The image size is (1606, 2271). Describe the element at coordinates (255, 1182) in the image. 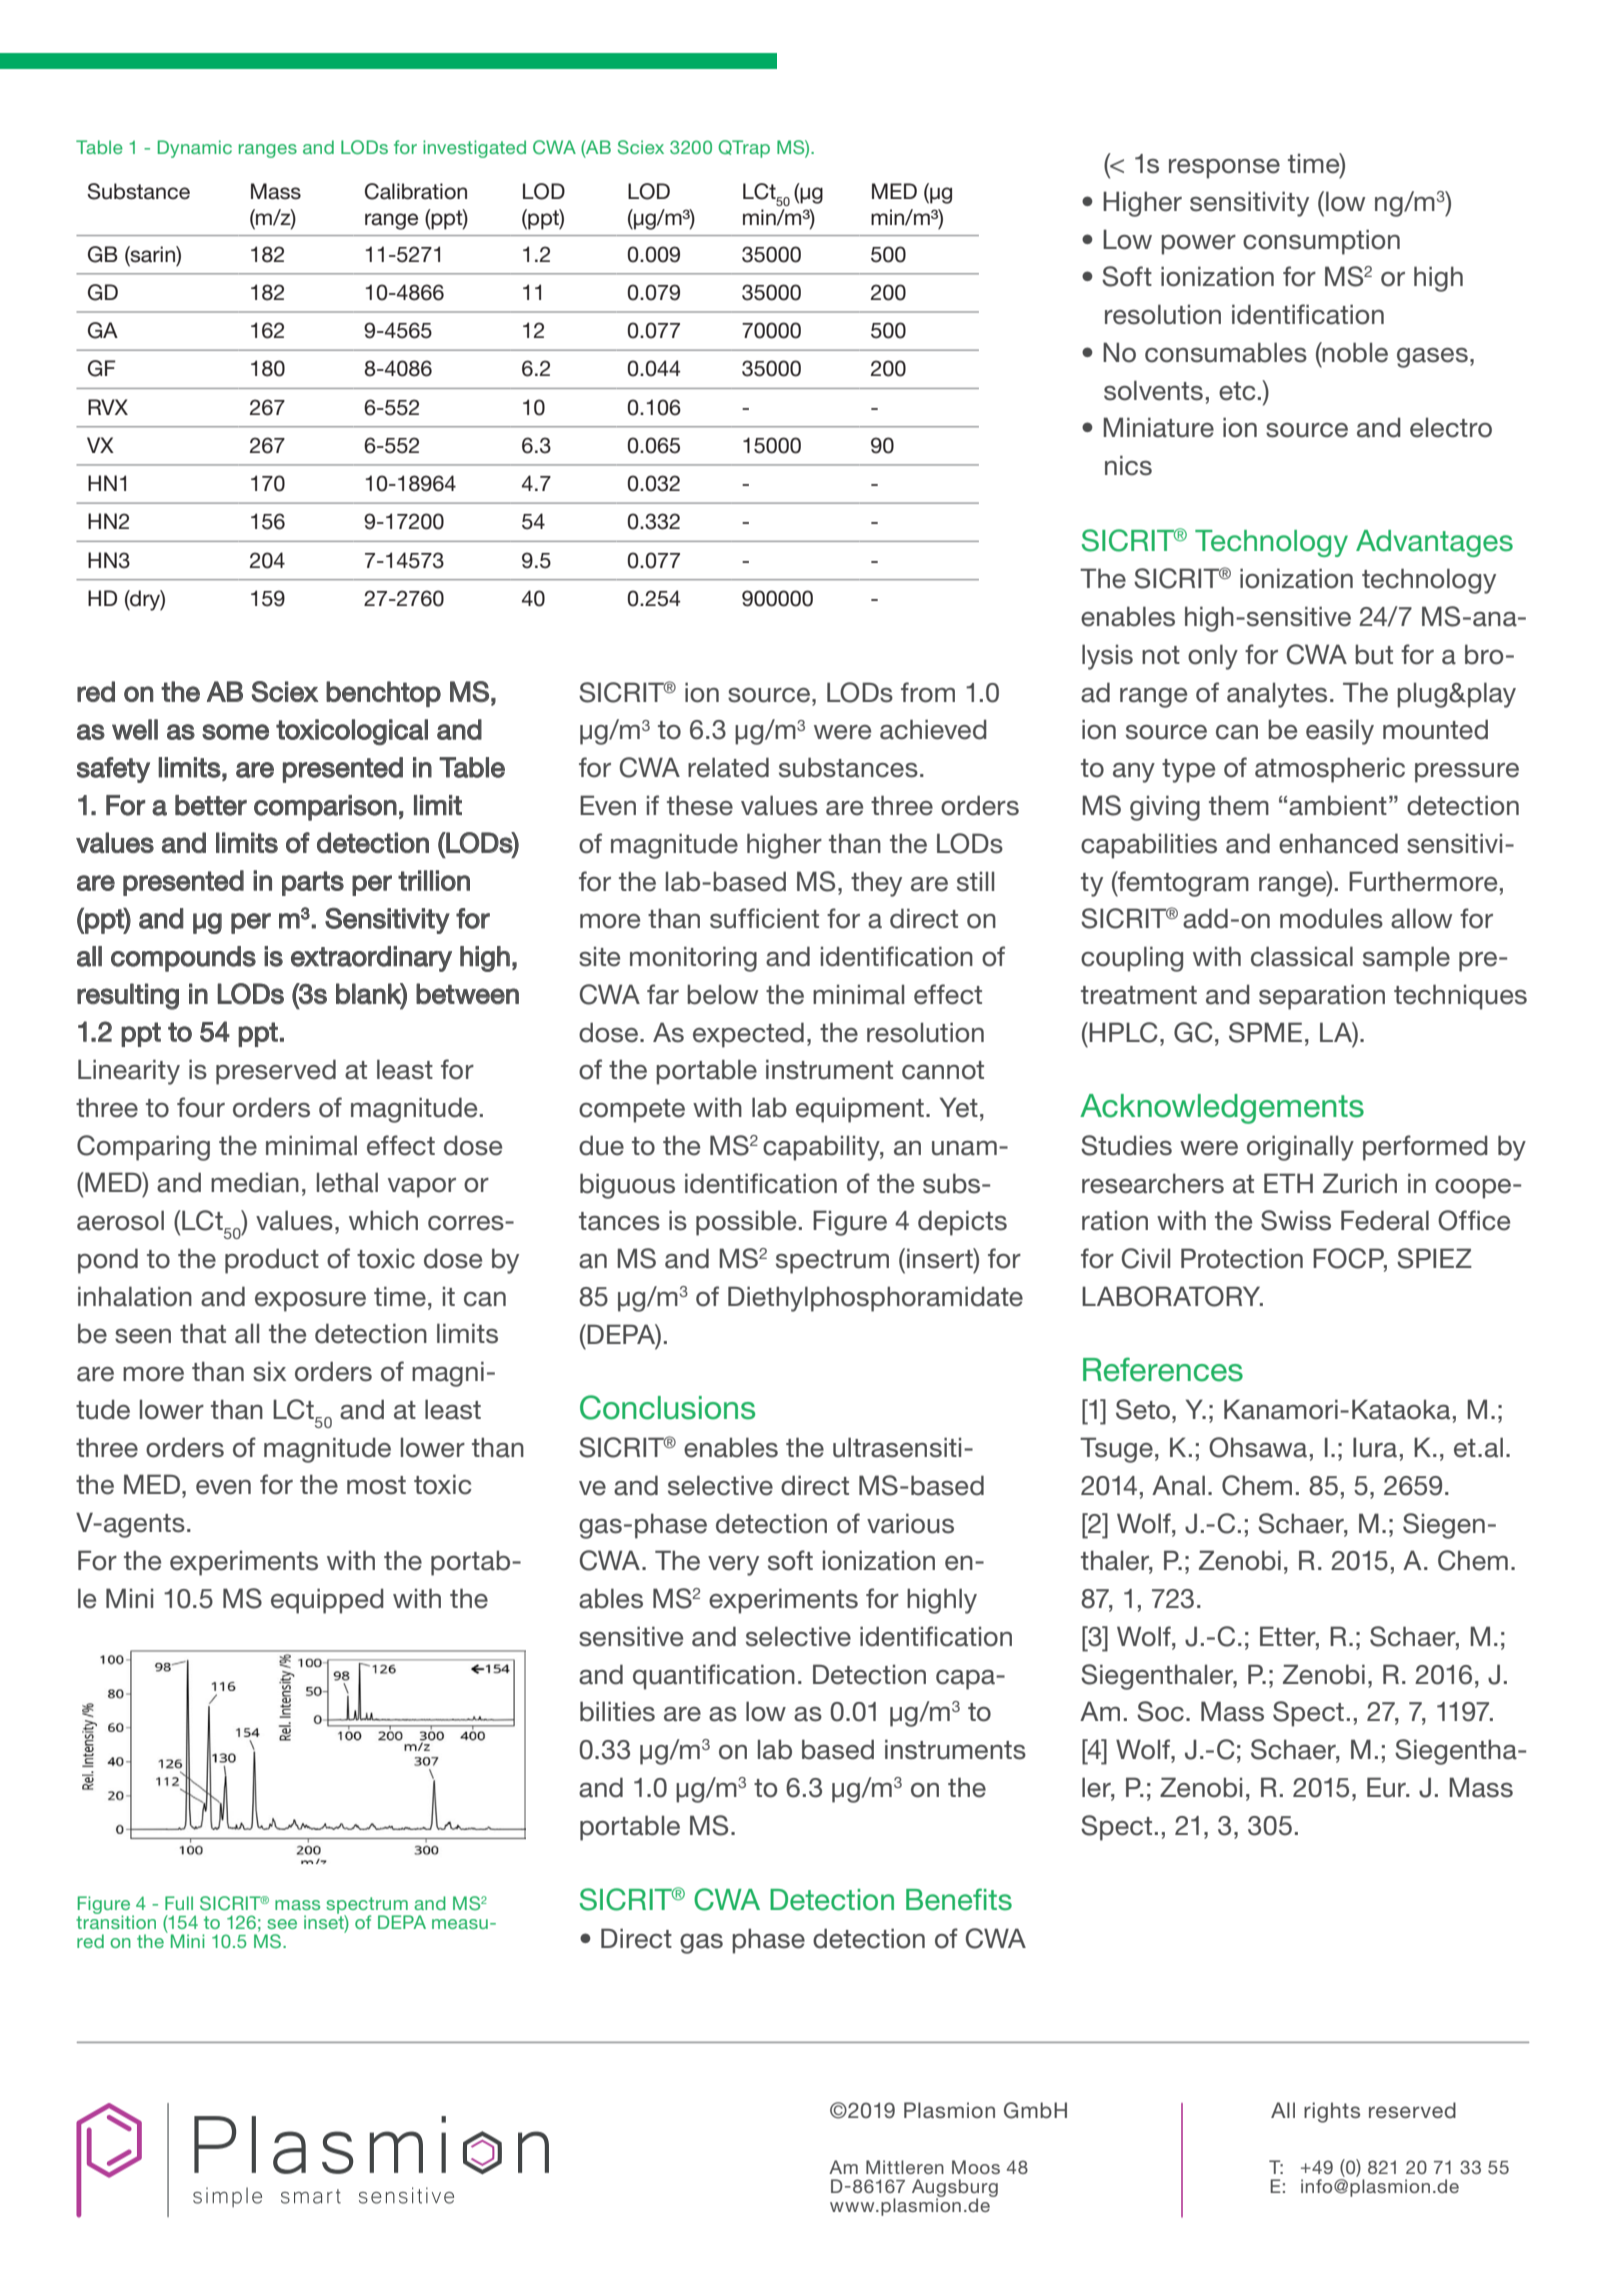

I see `median` at that location.
